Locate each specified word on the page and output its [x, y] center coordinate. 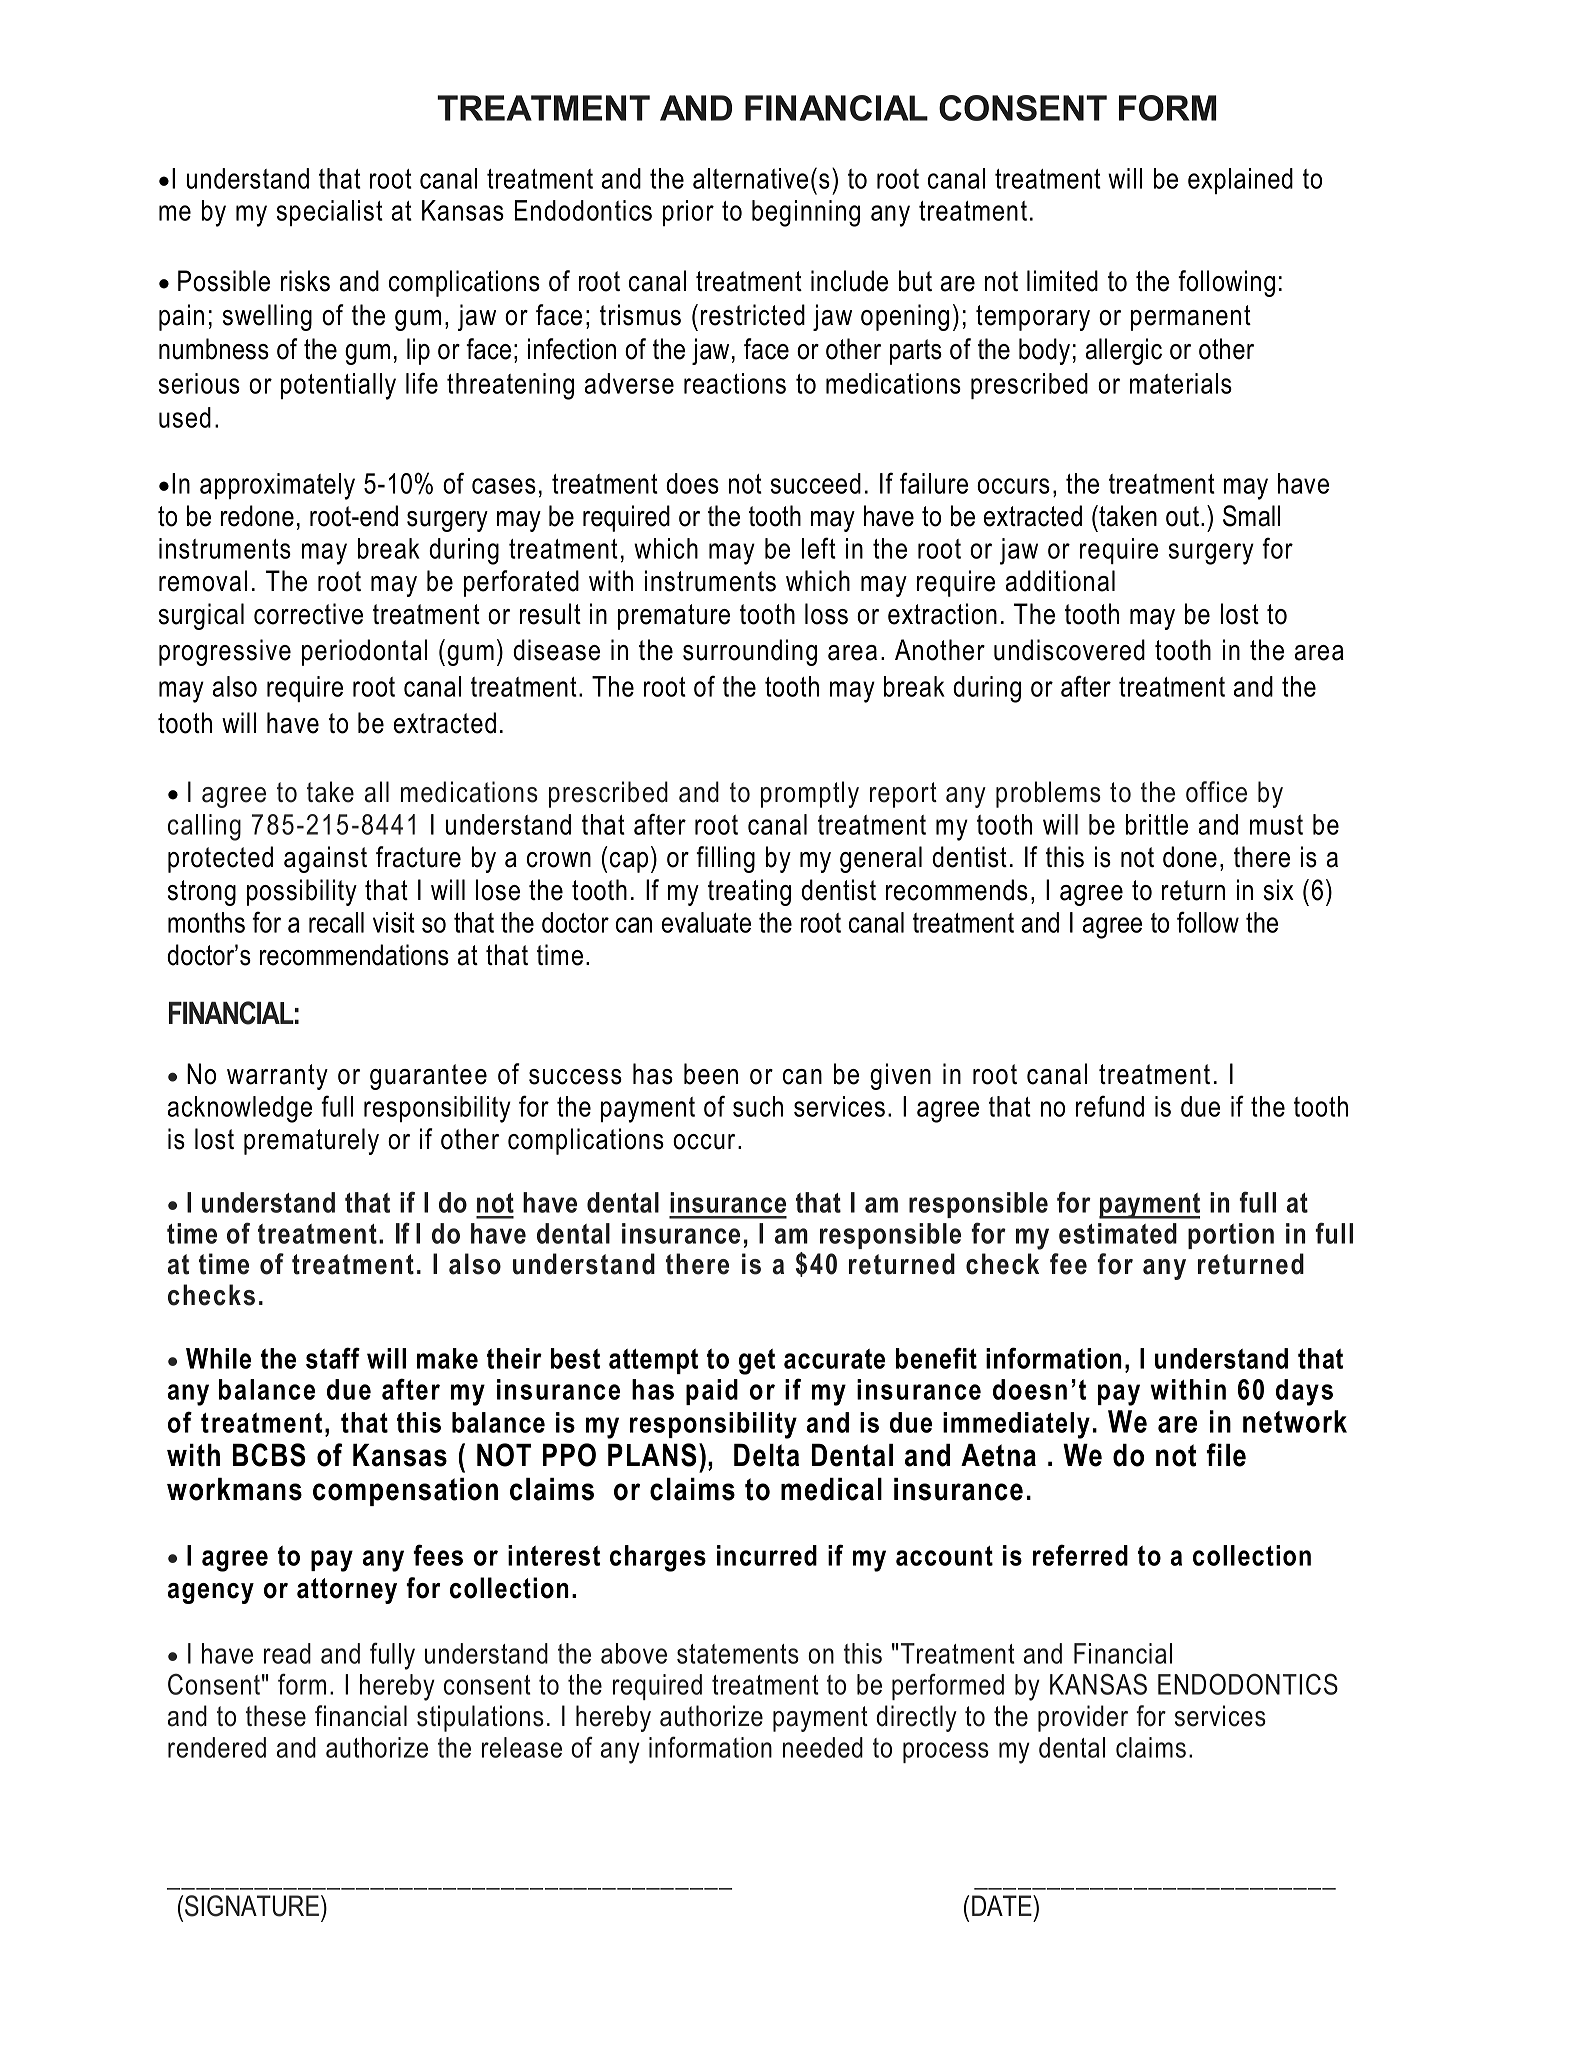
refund [1110, 1106]
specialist [330, 213]
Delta [766, 1455]
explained [1240, 181]
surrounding [750, 652]
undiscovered [1069, 650]
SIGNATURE [253, 1906]
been [711, 1074]
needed [823, 1747]
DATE [1003, 1905]
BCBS [269, 1455]
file [1226, 1455]
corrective [308, 614]
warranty [277, 1077]
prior [688, 213]
